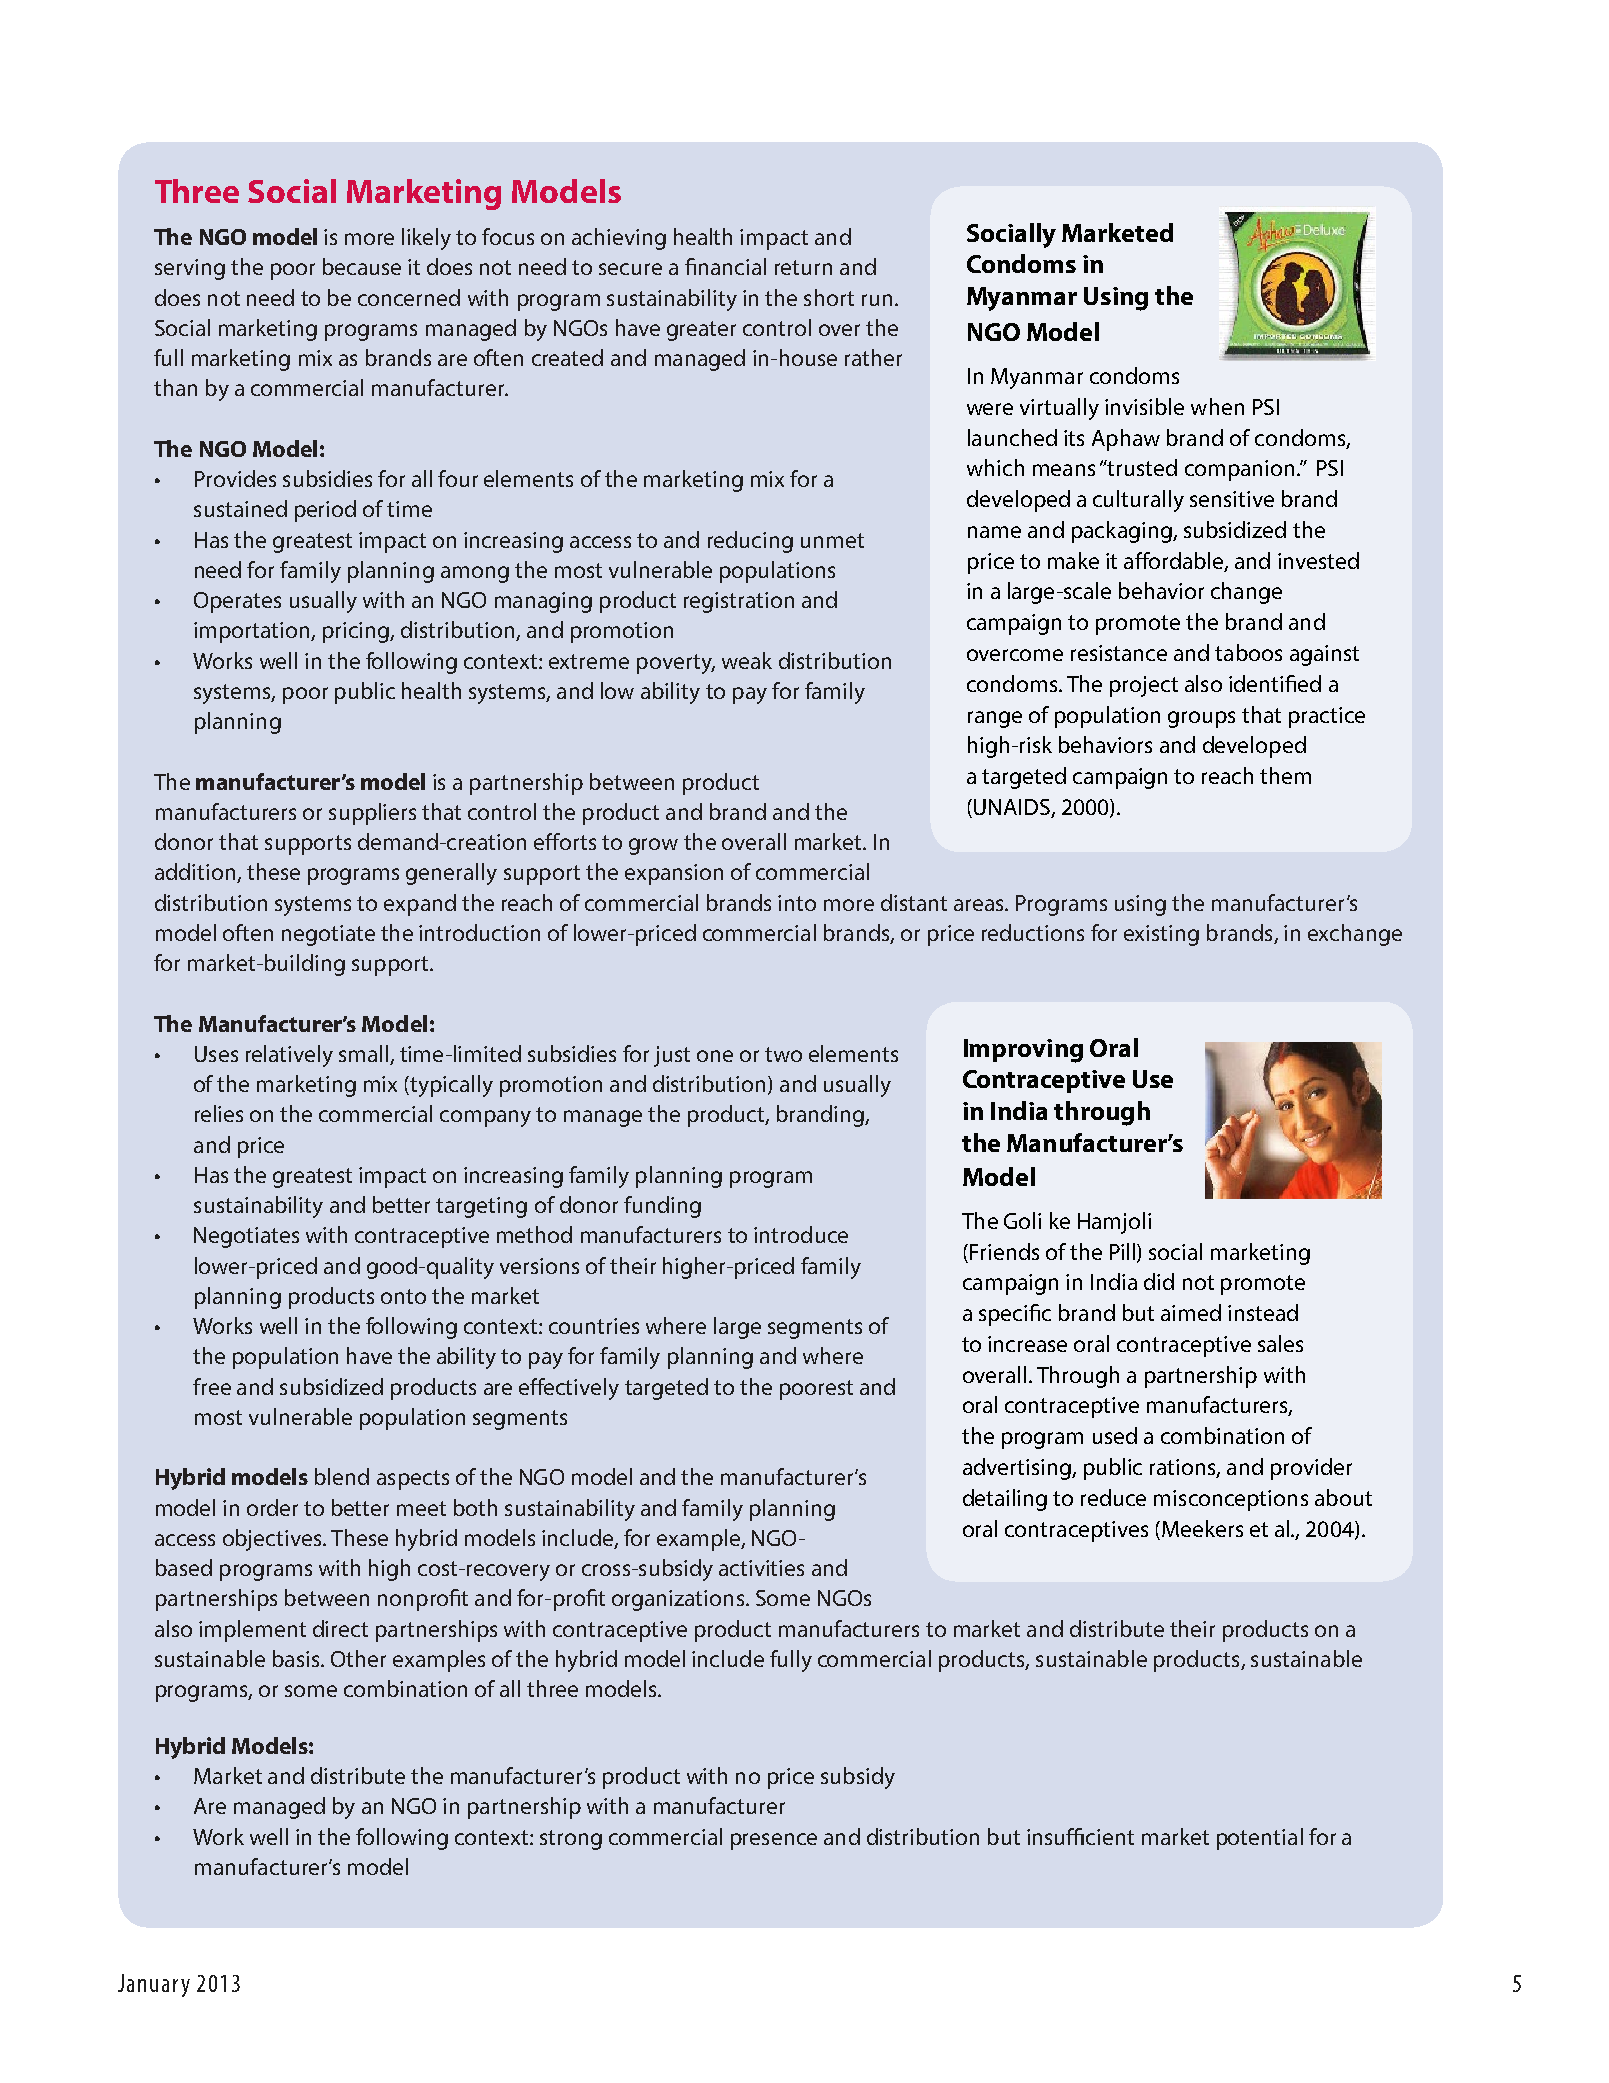 This page has width=1609, height=2083. Describe the element at coordinates (761, 1568) in the page. I see `activities` at that location.
